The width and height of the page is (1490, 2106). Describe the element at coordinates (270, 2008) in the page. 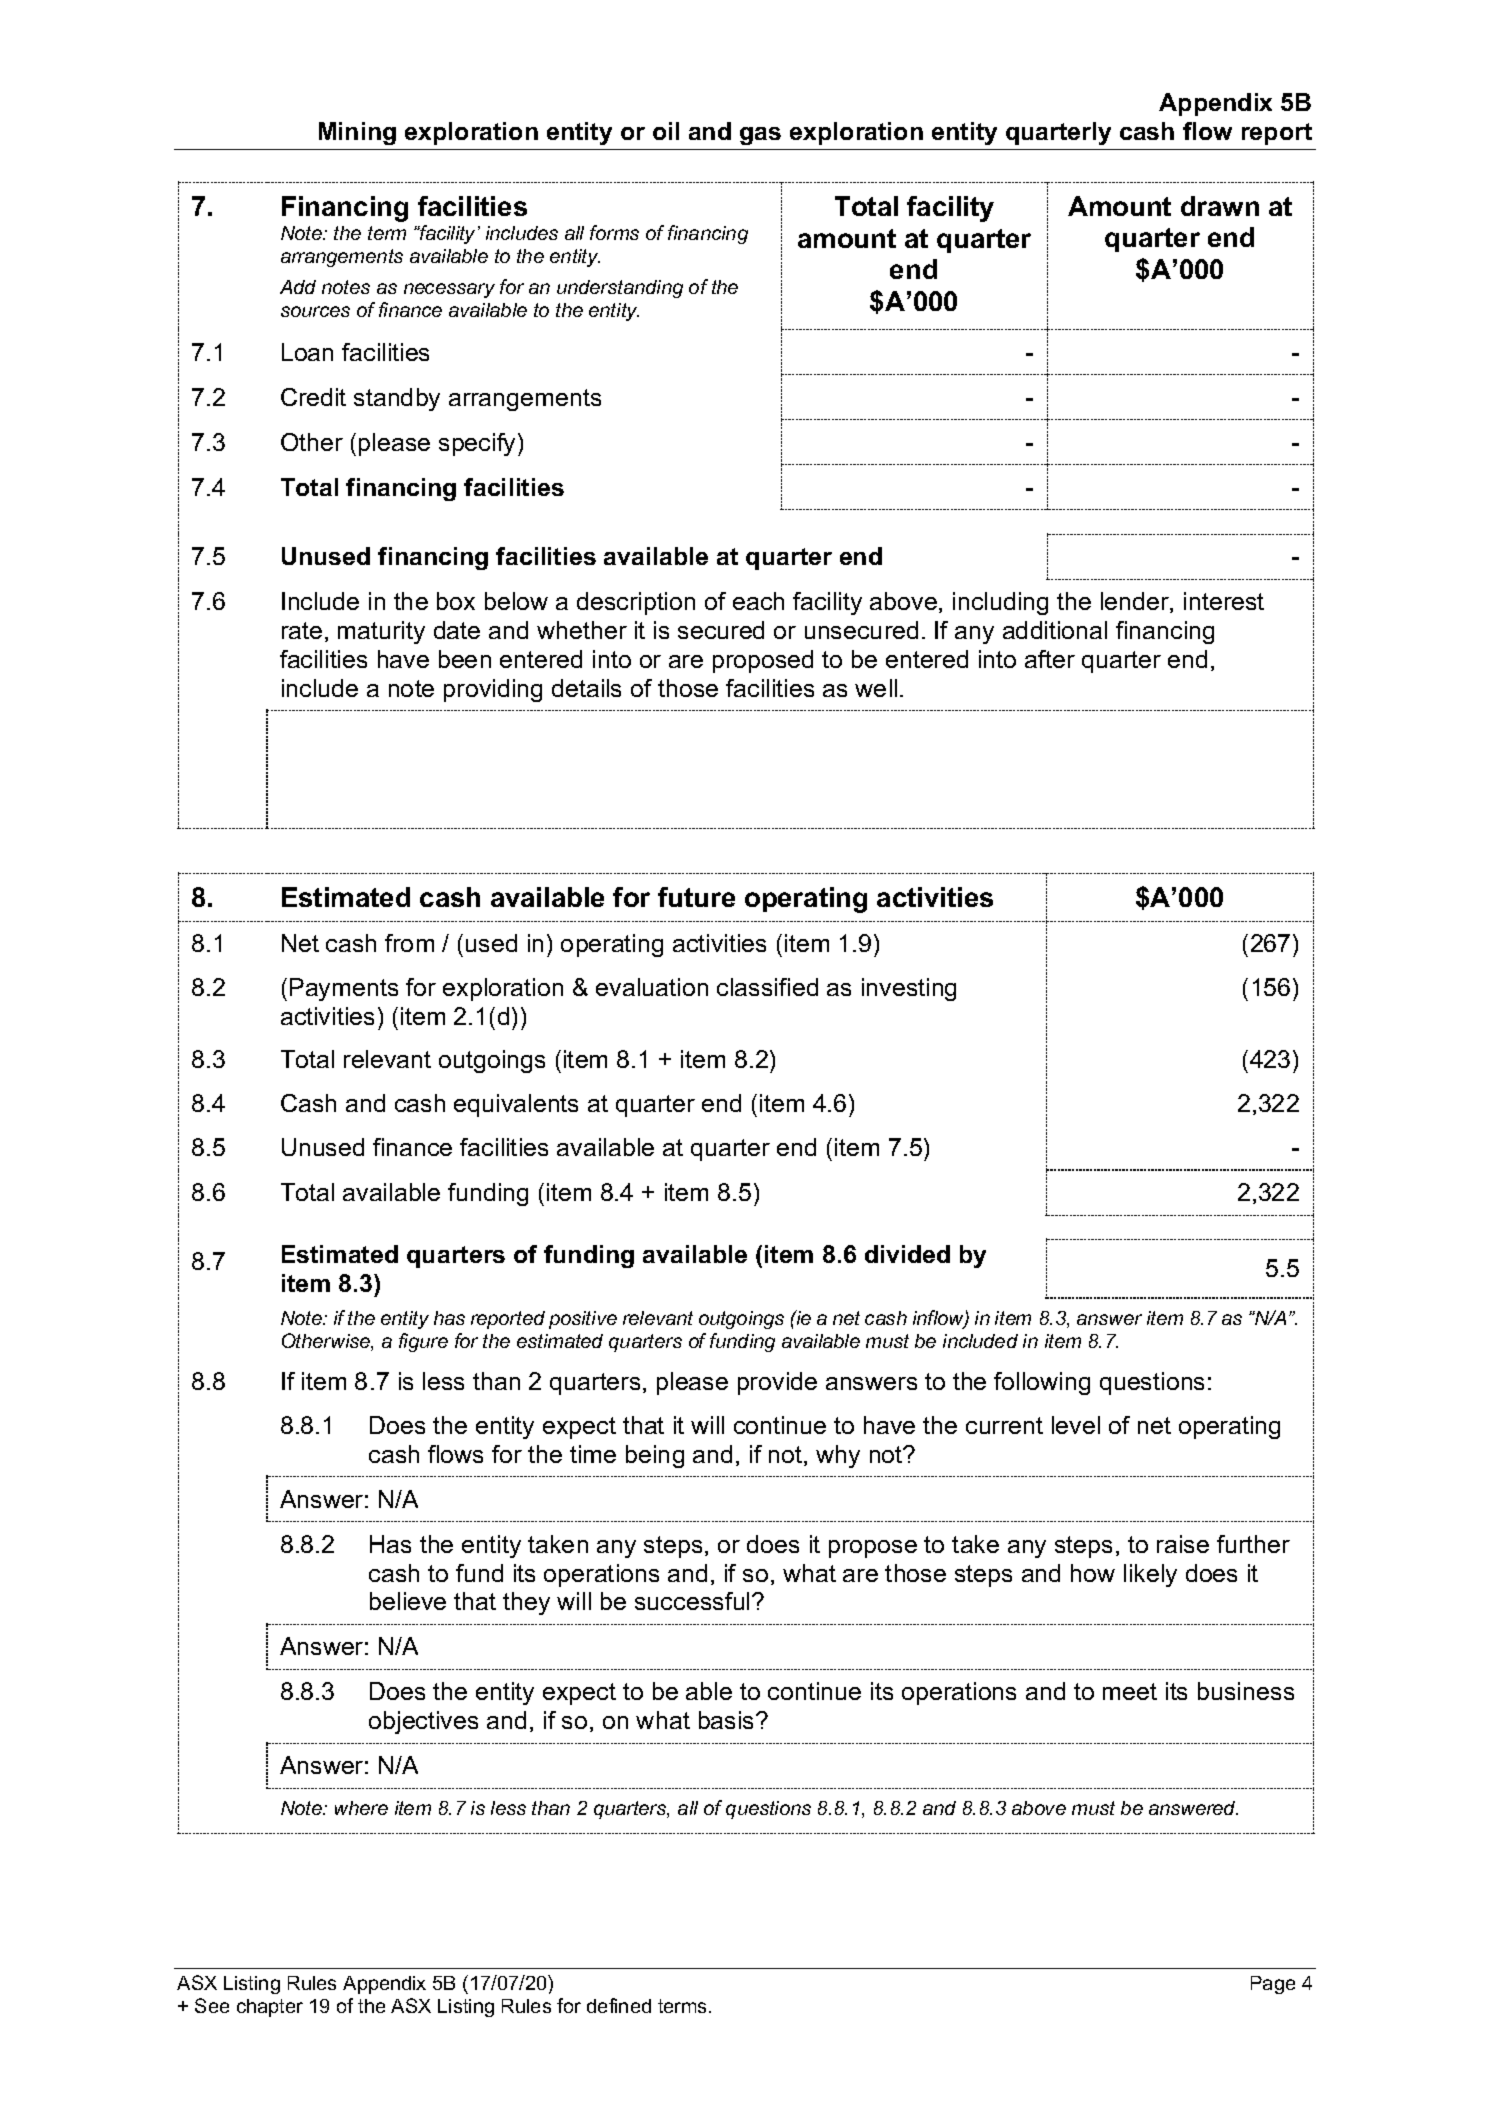

I see `chapter` at that location.
